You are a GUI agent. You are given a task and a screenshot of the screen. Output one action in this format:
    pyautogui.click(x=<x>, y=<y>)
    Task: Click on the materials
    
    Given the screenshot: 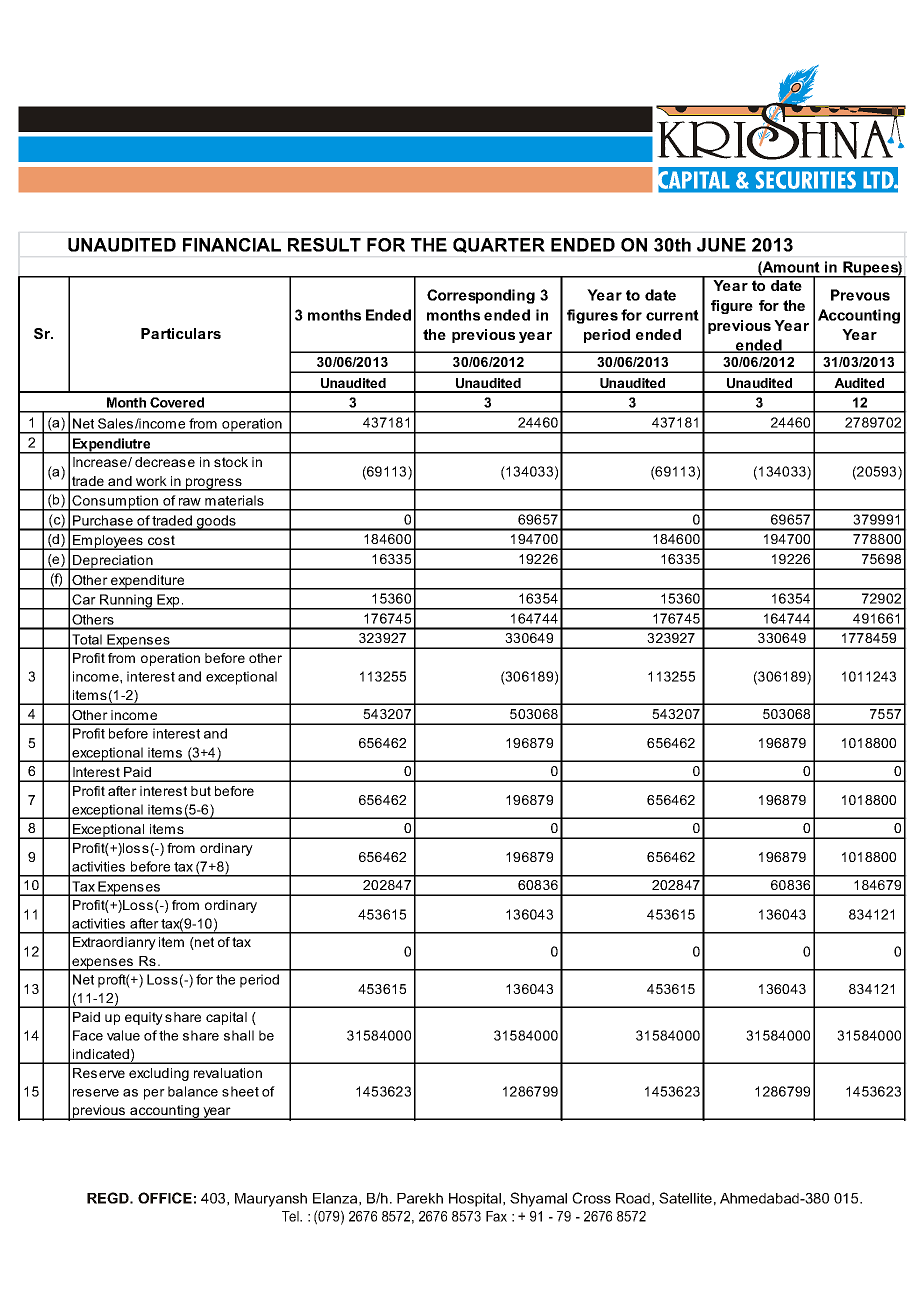 What is the action you would take?
    pyautogui.click(x=234, y=500)
